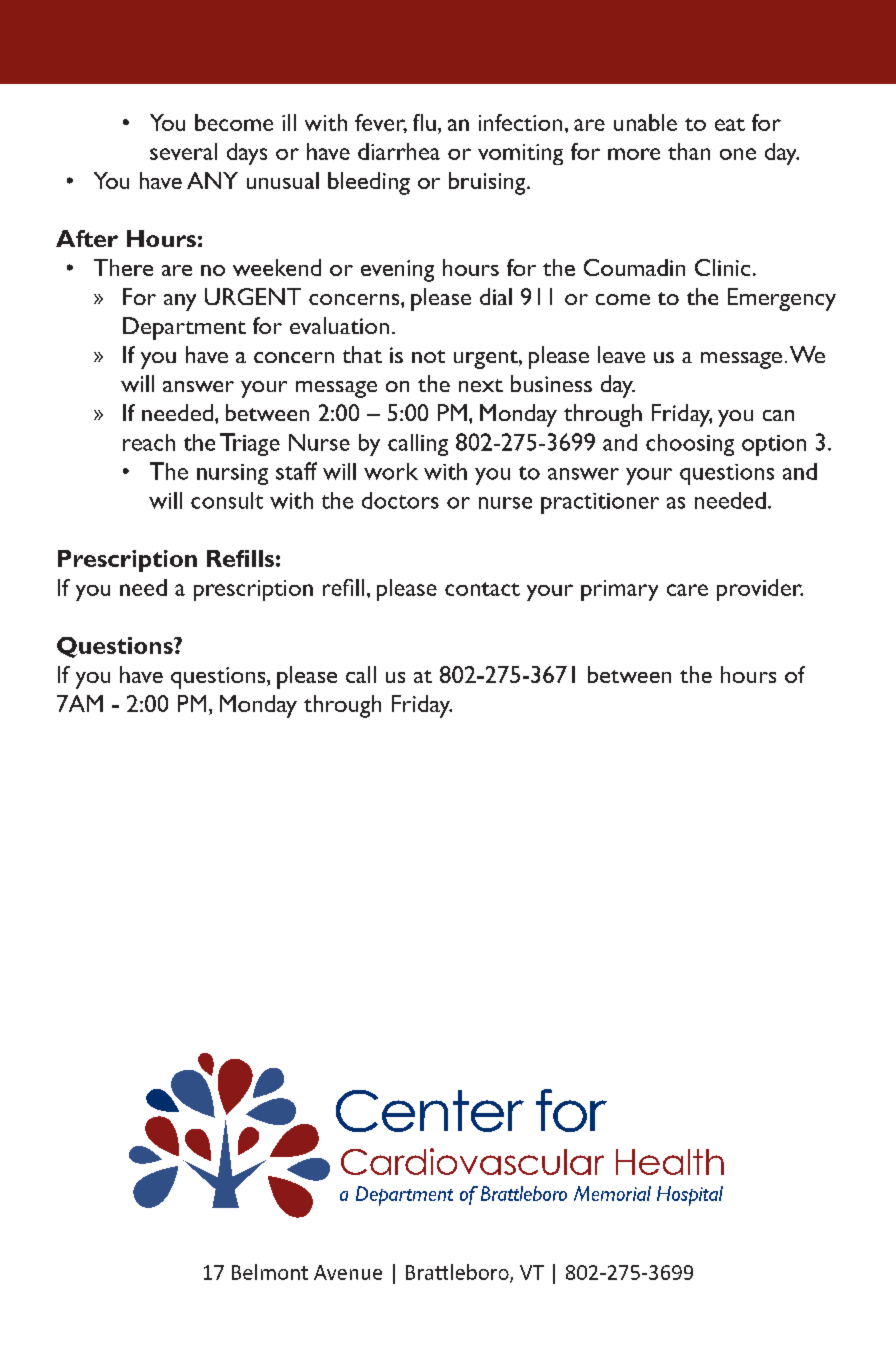 This screenshot has height=1345, width=896. What do you see at coordinates (689, 151) in the screenshot?
I see `than` at bounding box center [689, 151].
